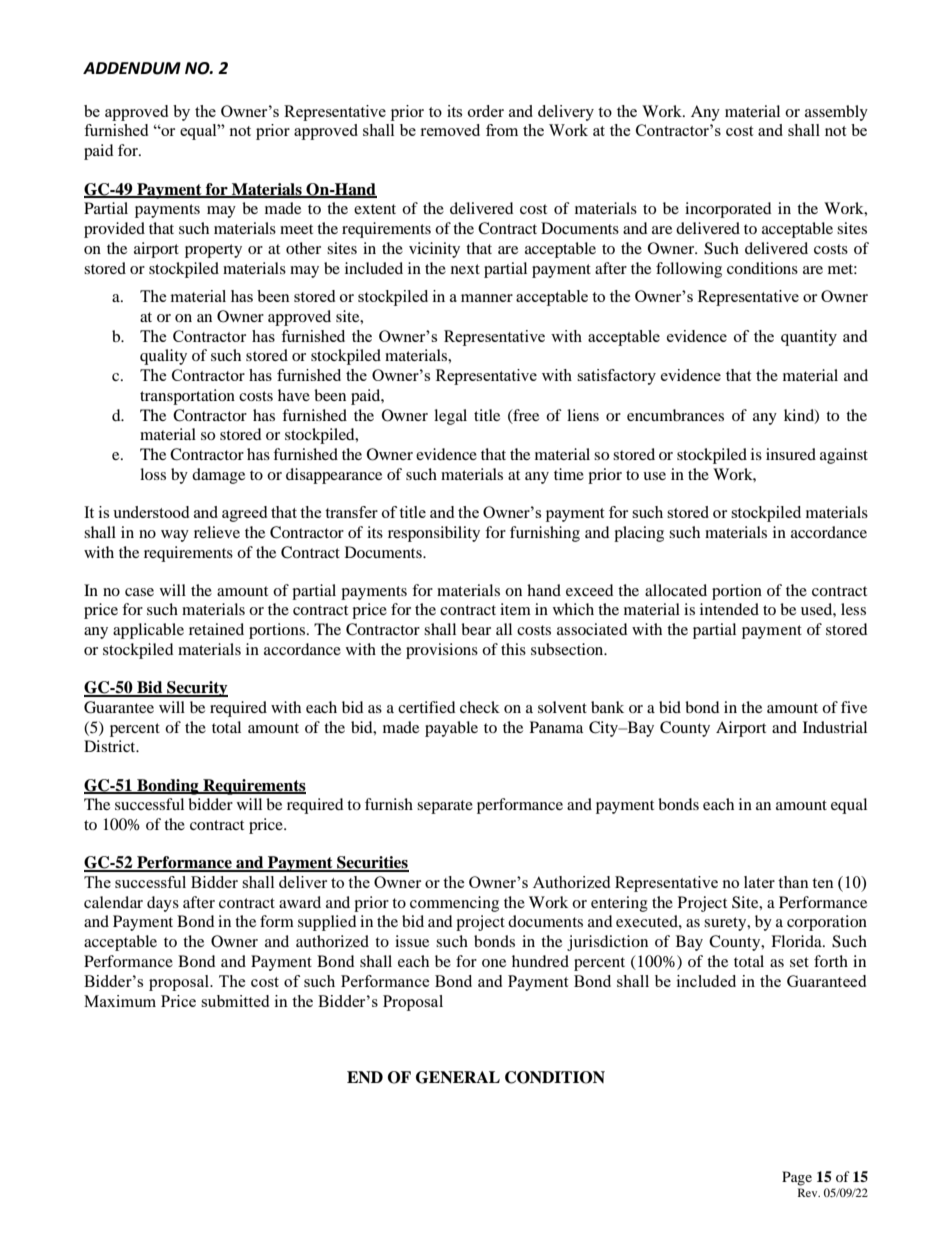  I want to click on submitted, so click(235, 1001).
